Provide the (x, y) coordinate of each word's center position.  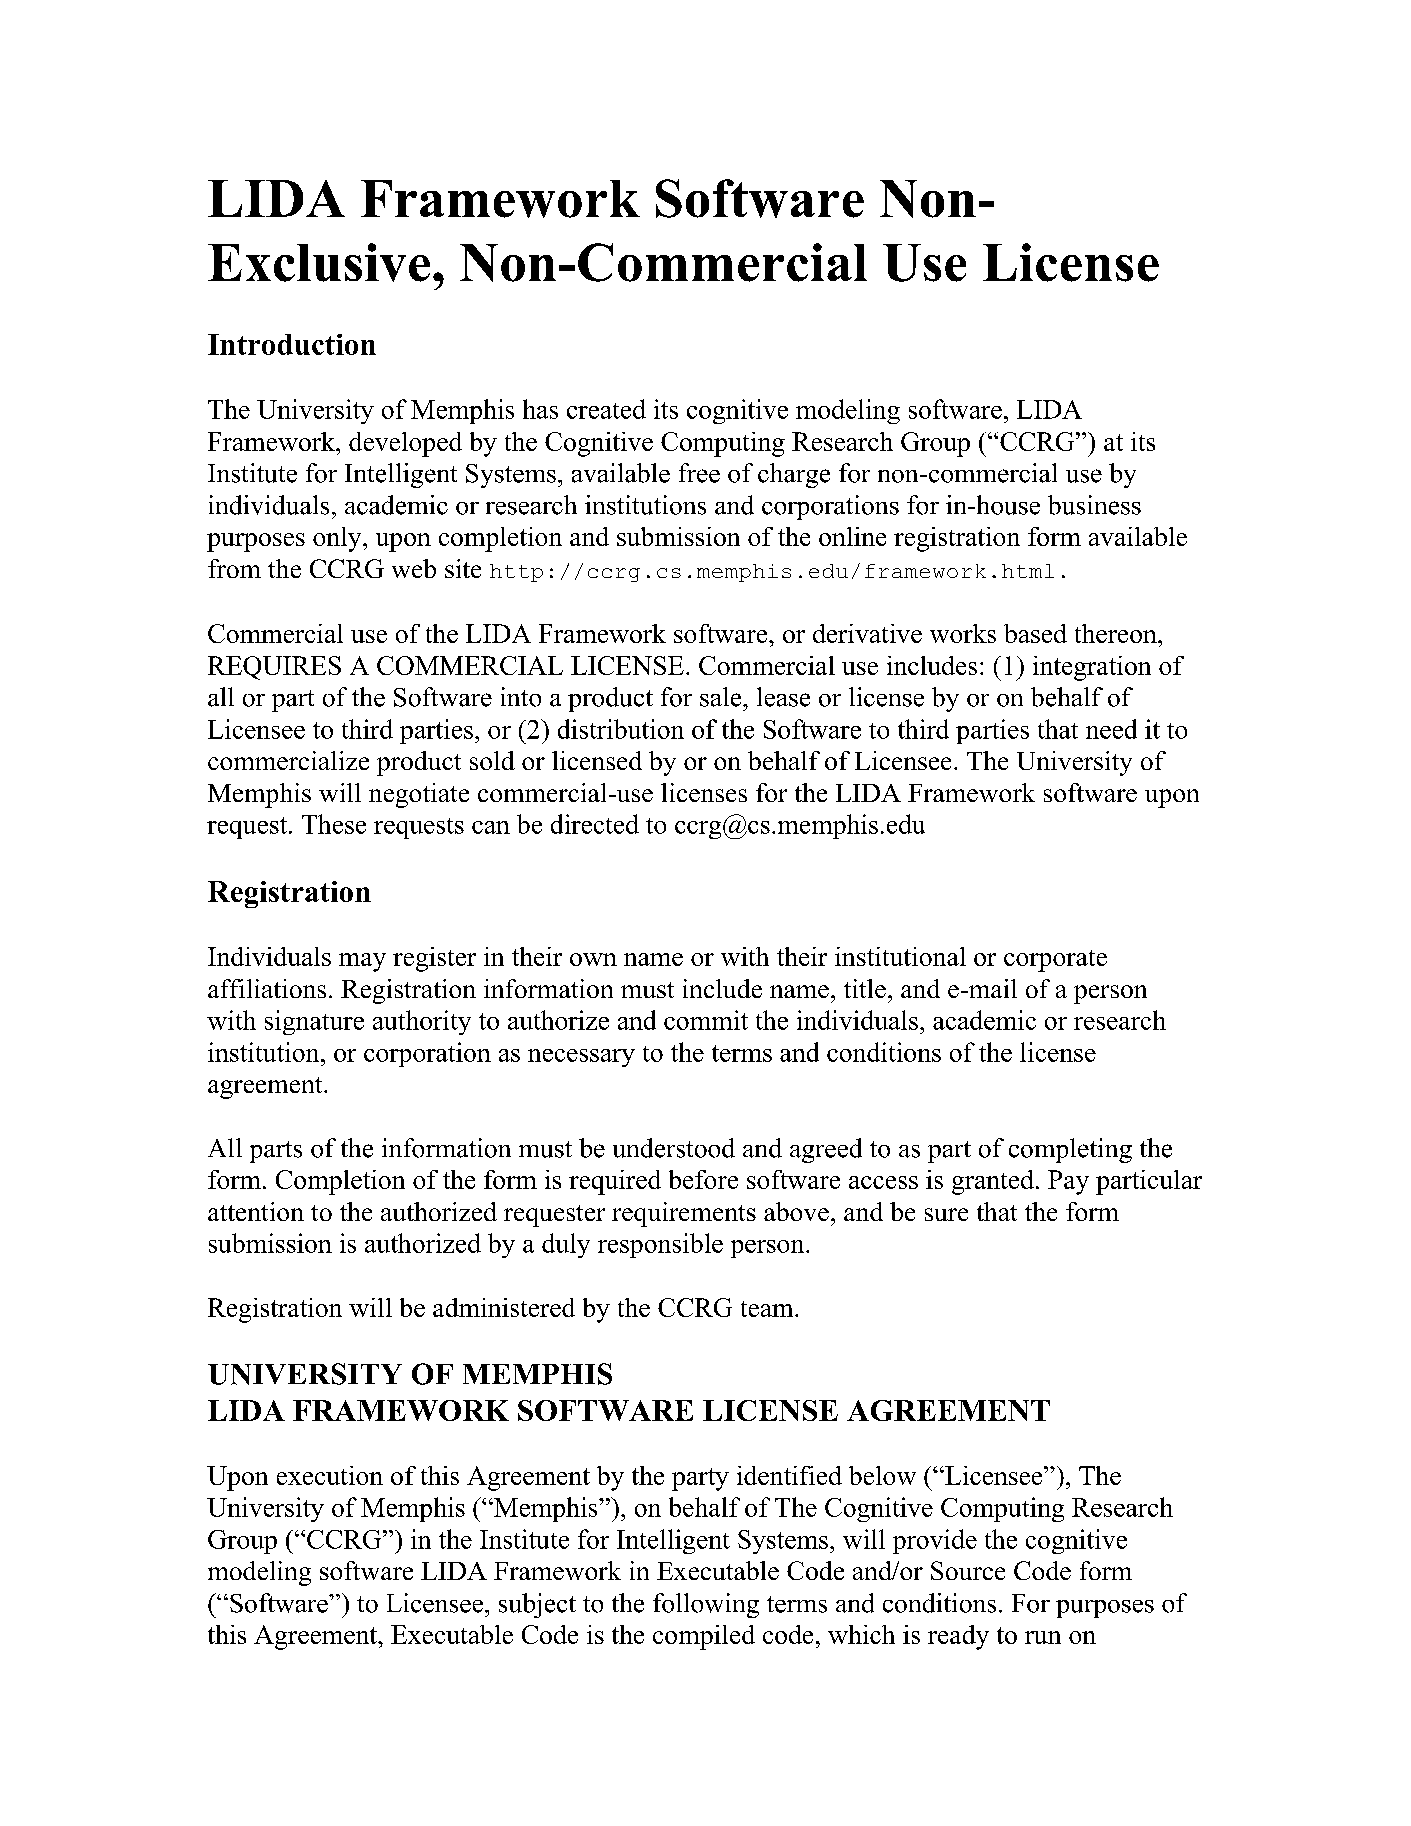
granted (993, 1182)
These (334, 824)
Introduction (292, 344)
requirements (684, 1214)
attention (256, 1211)
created (606, 409)
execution (330, 1475)
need (1111, 729)
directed (595, 824)
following (706, 1605)
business (1094, 505)
